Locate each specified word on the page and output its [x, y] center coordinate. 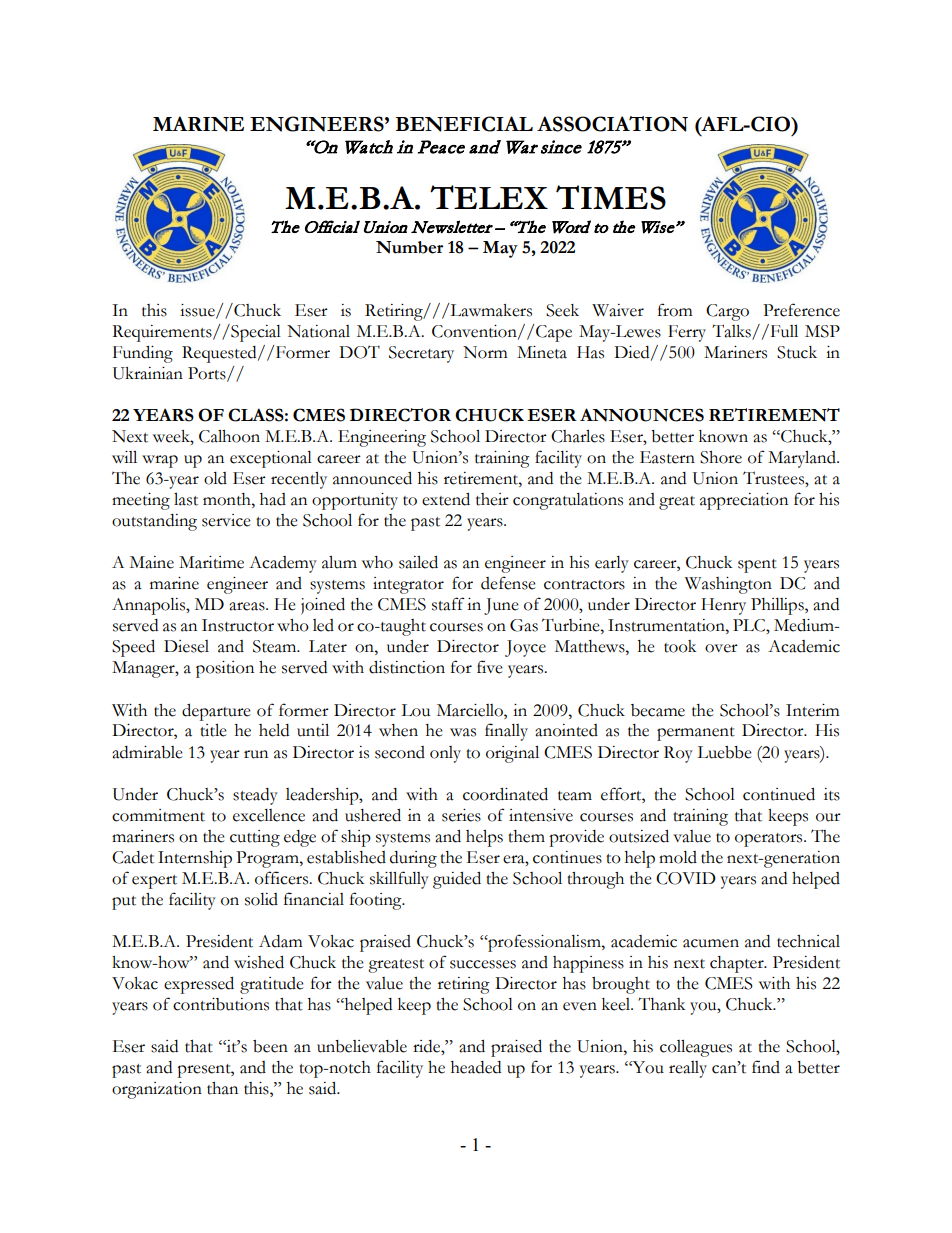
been [270, 1046]
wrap [160, 461]
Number [409, 247]
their [492, 499]
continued [779, 794]
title [213, 730]
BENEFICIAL [464, 124]
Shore [721, 457]
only [445, 754]
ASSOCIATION [612, 124]
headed [476, 1067]
